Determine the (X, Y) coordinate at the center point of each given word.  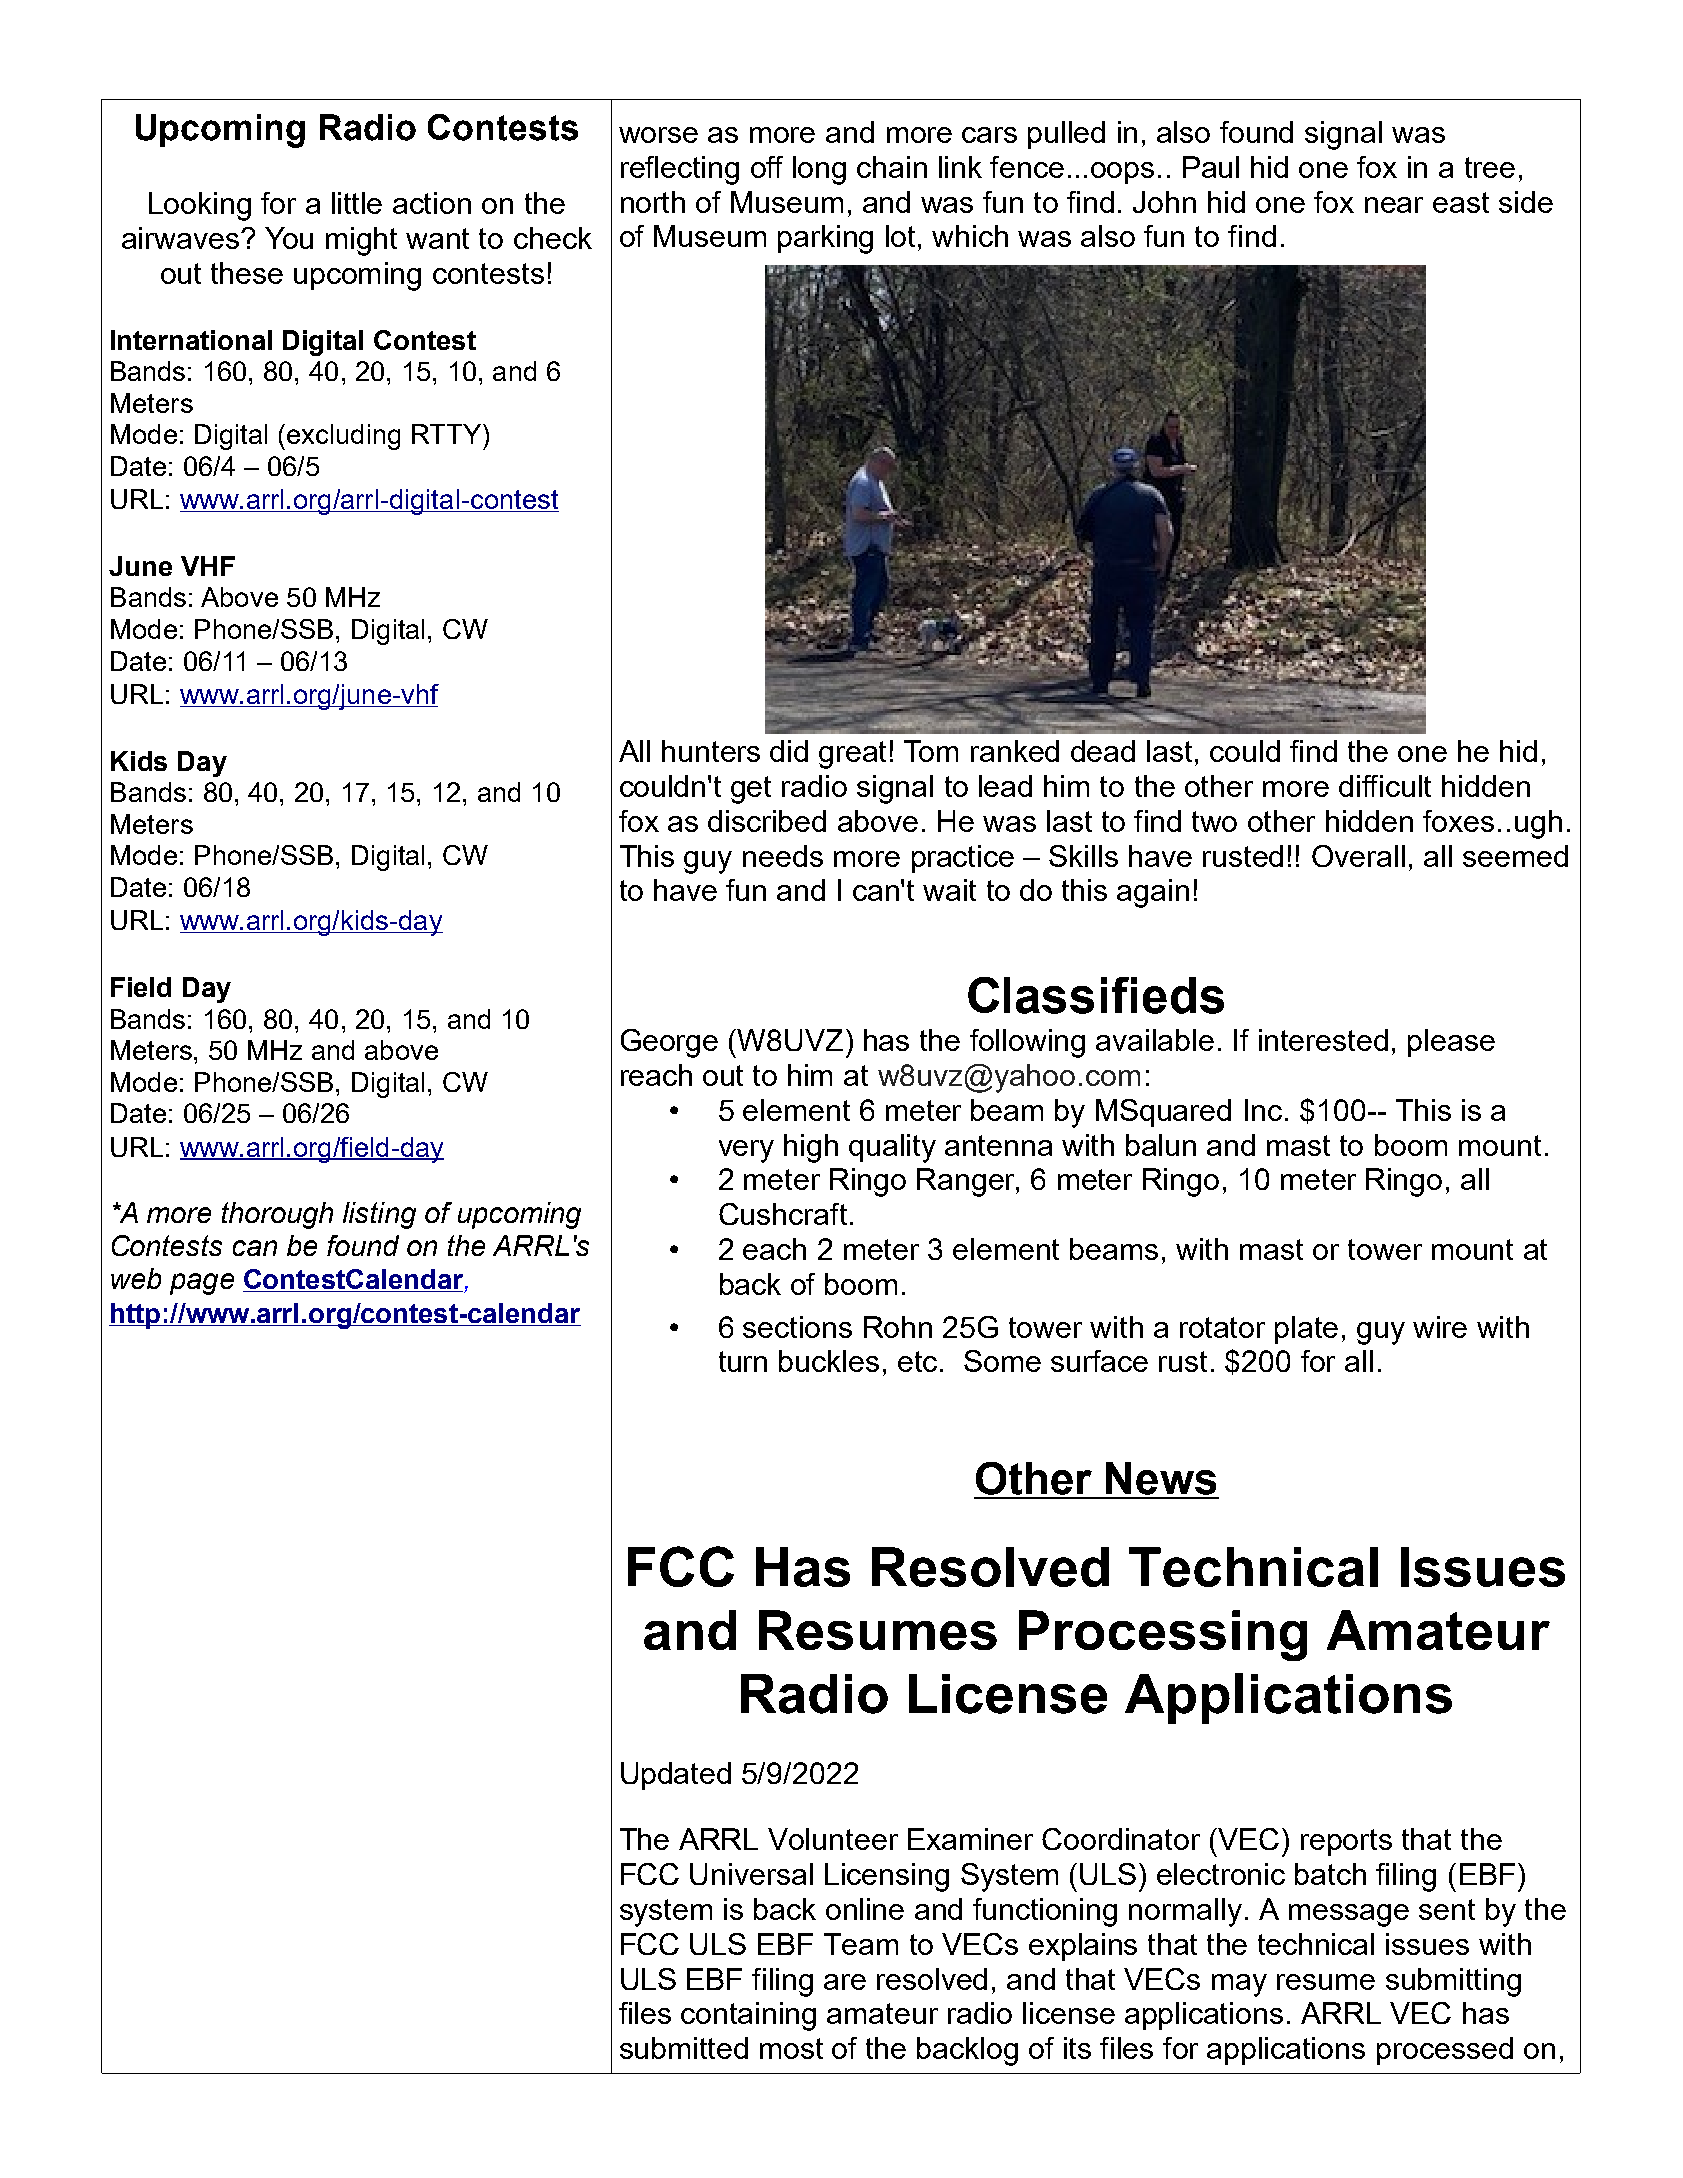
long (819, 170)
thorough (277, 1215)
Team (861, 1944)
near (1394, 205)
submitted (684, 2048)
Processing (1163, 1635)
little (357, 203)
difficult (1385, 786)
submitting (1453, 1982)
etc (917, 1361)
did (789, 751)
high (811, 1148)
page (202, 1284)
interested (1323, 1040)
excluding (343, 437)
